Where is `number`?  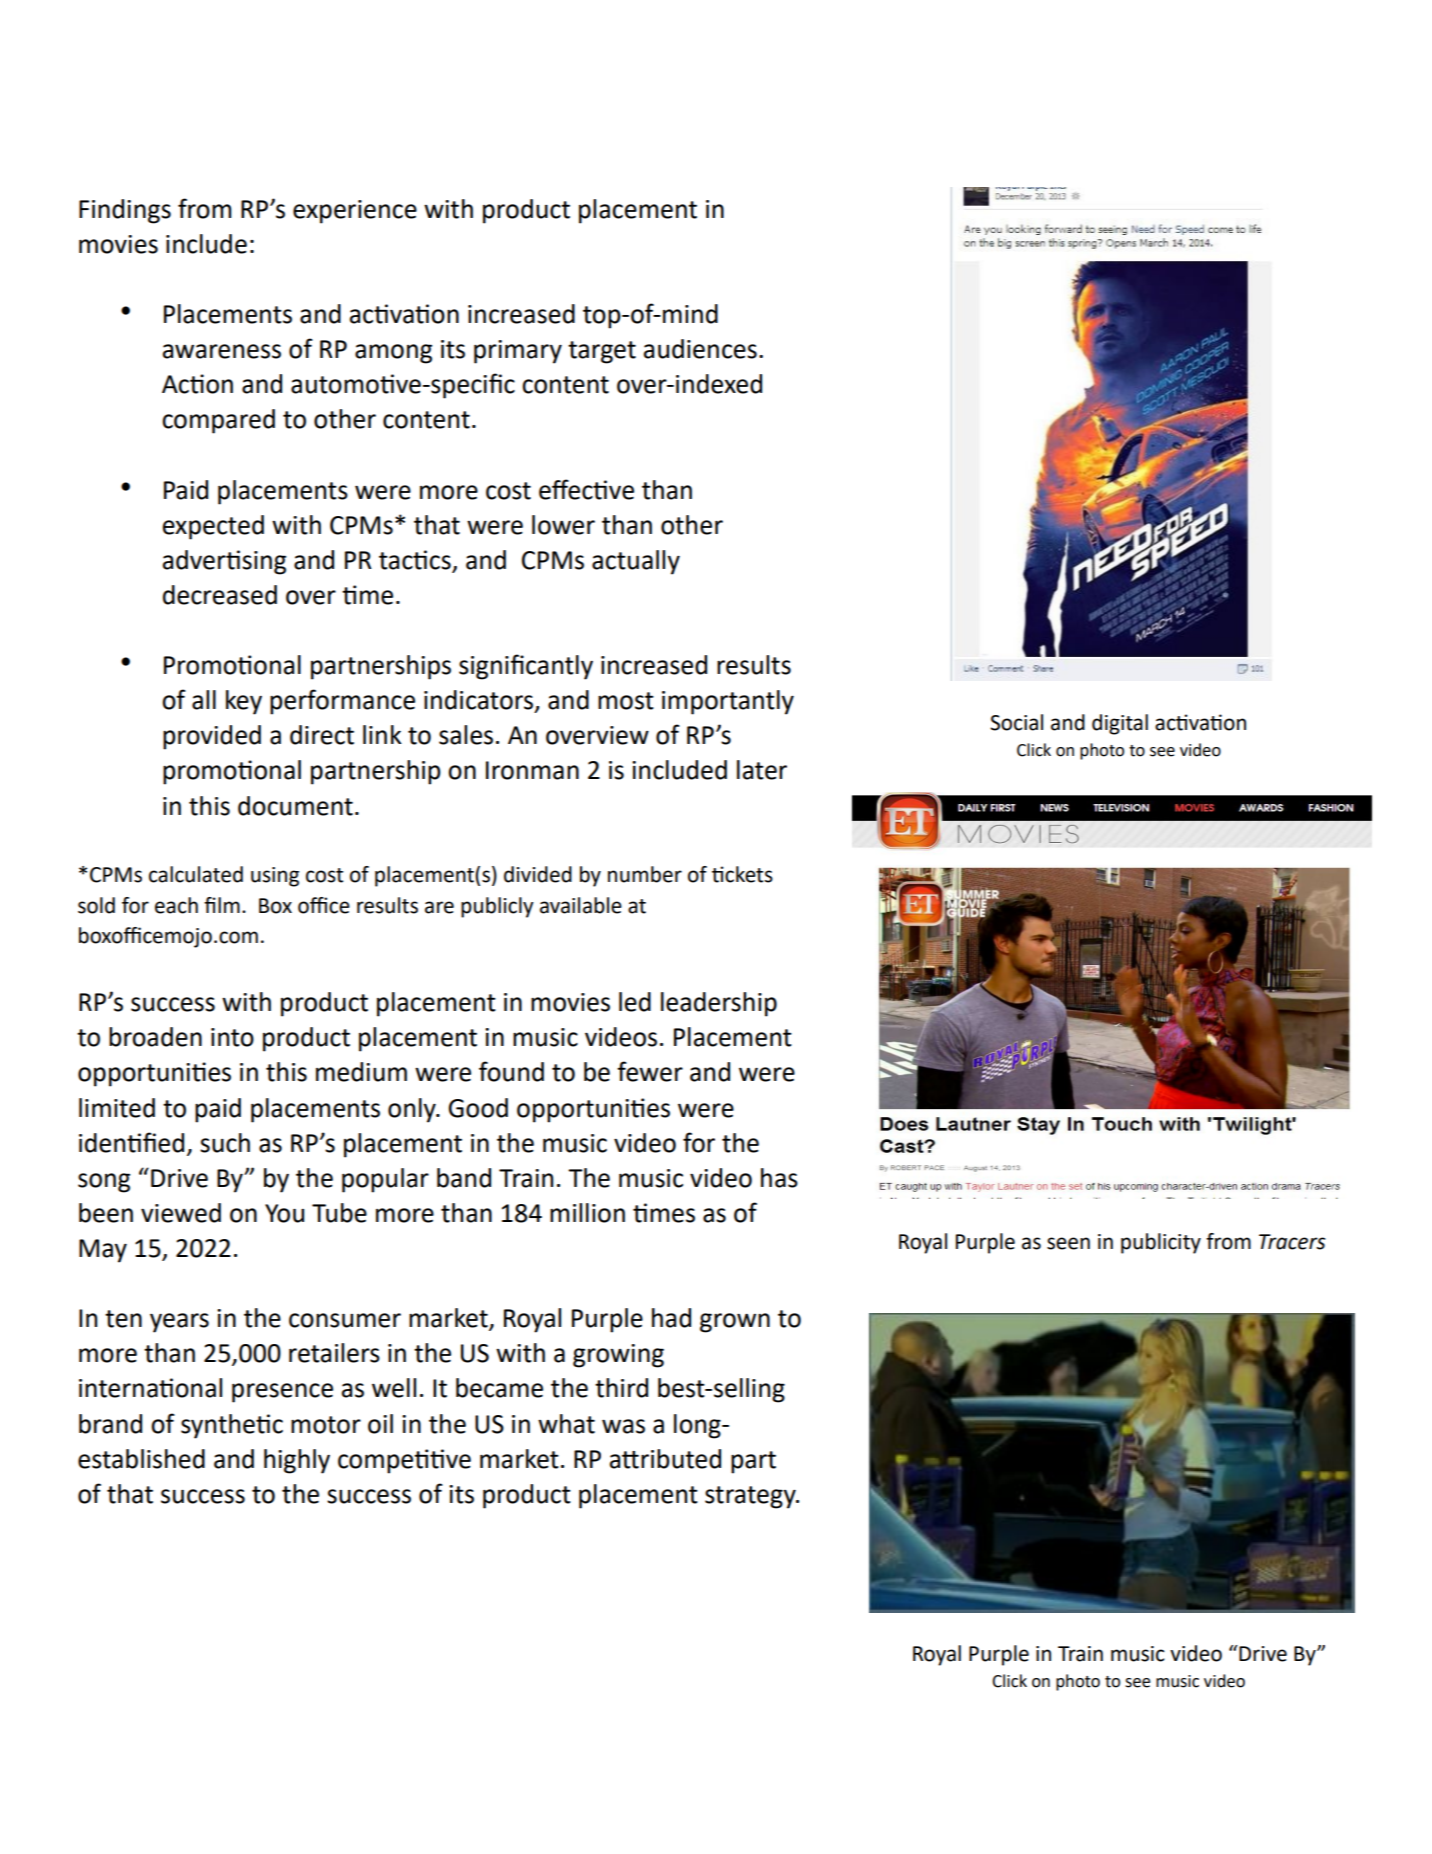
number is located at coordinates (645, 874).
